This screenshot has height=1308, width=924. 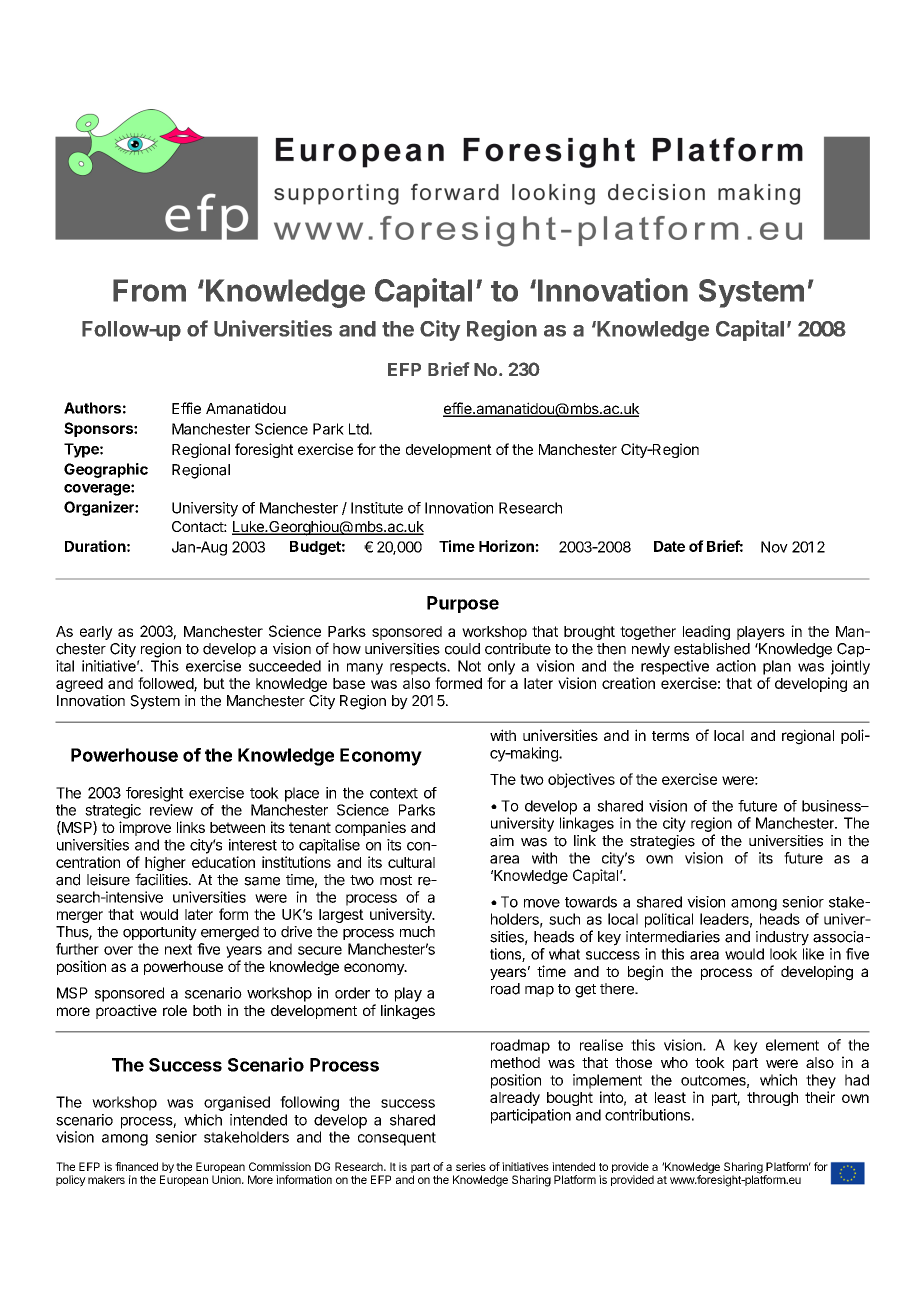 What do you see at coordinates (149, 290) in the screenshot?
I see `From` at bounding box center [149, 290].
